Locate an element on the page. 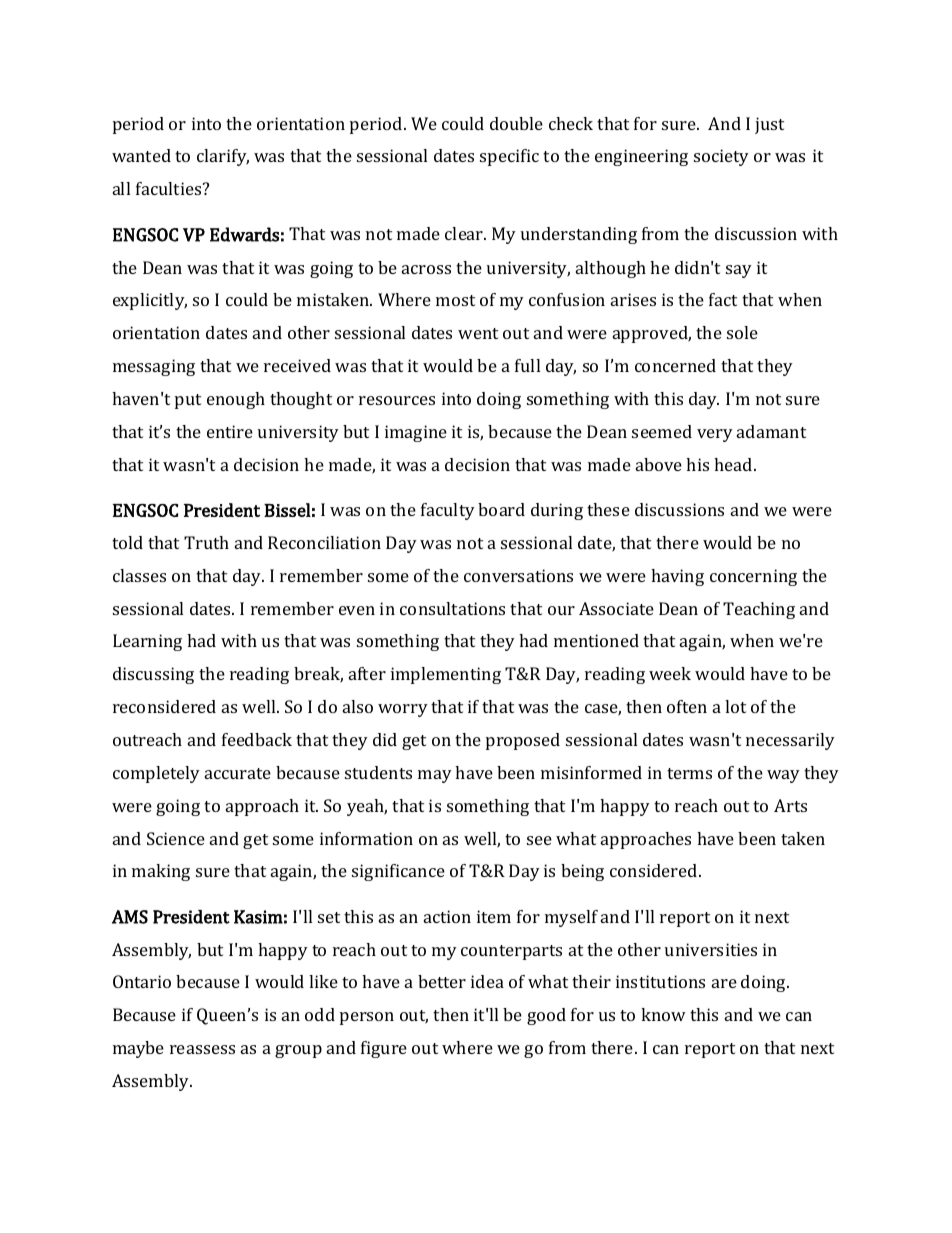 This image has width=952, height=1233. reassess is located at coordinates (202, 1049).
